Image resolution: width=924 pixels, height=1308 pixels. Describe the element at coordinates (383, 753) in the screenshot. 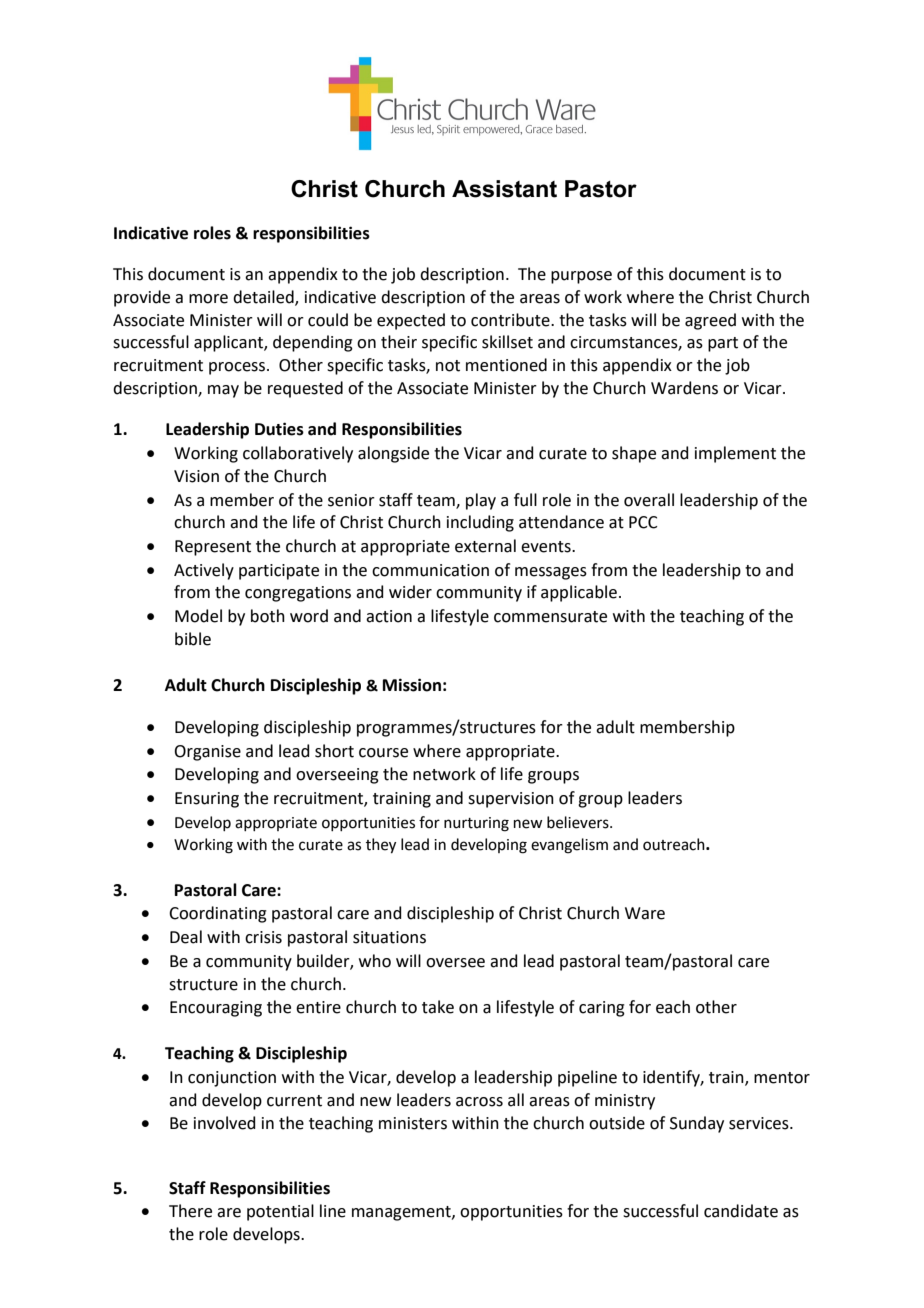

I see `course` at that location.
